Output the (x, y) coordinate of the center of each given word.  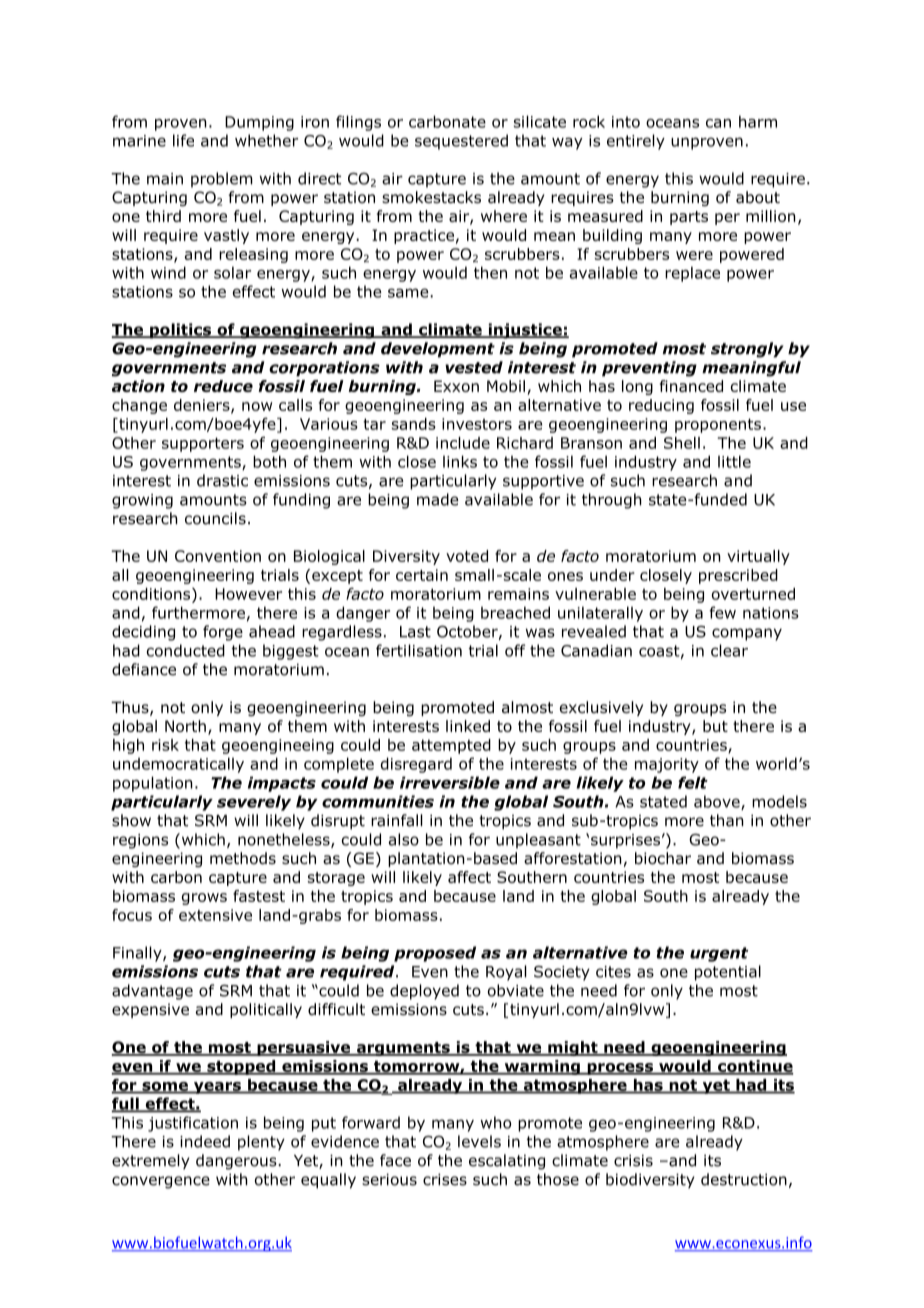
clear (729, 650)
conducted (186, 650)
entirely (636, 142)
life (183, 140)
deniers (203, 406)
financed (691, 386)
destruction (744, 1179)
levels (479, 1141)
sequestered (461, 142)
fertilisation (419, 650)
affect (469, 877)
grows (204, 899)
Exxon (456, 386)
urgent (719, 954)
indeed (205, 1141)
